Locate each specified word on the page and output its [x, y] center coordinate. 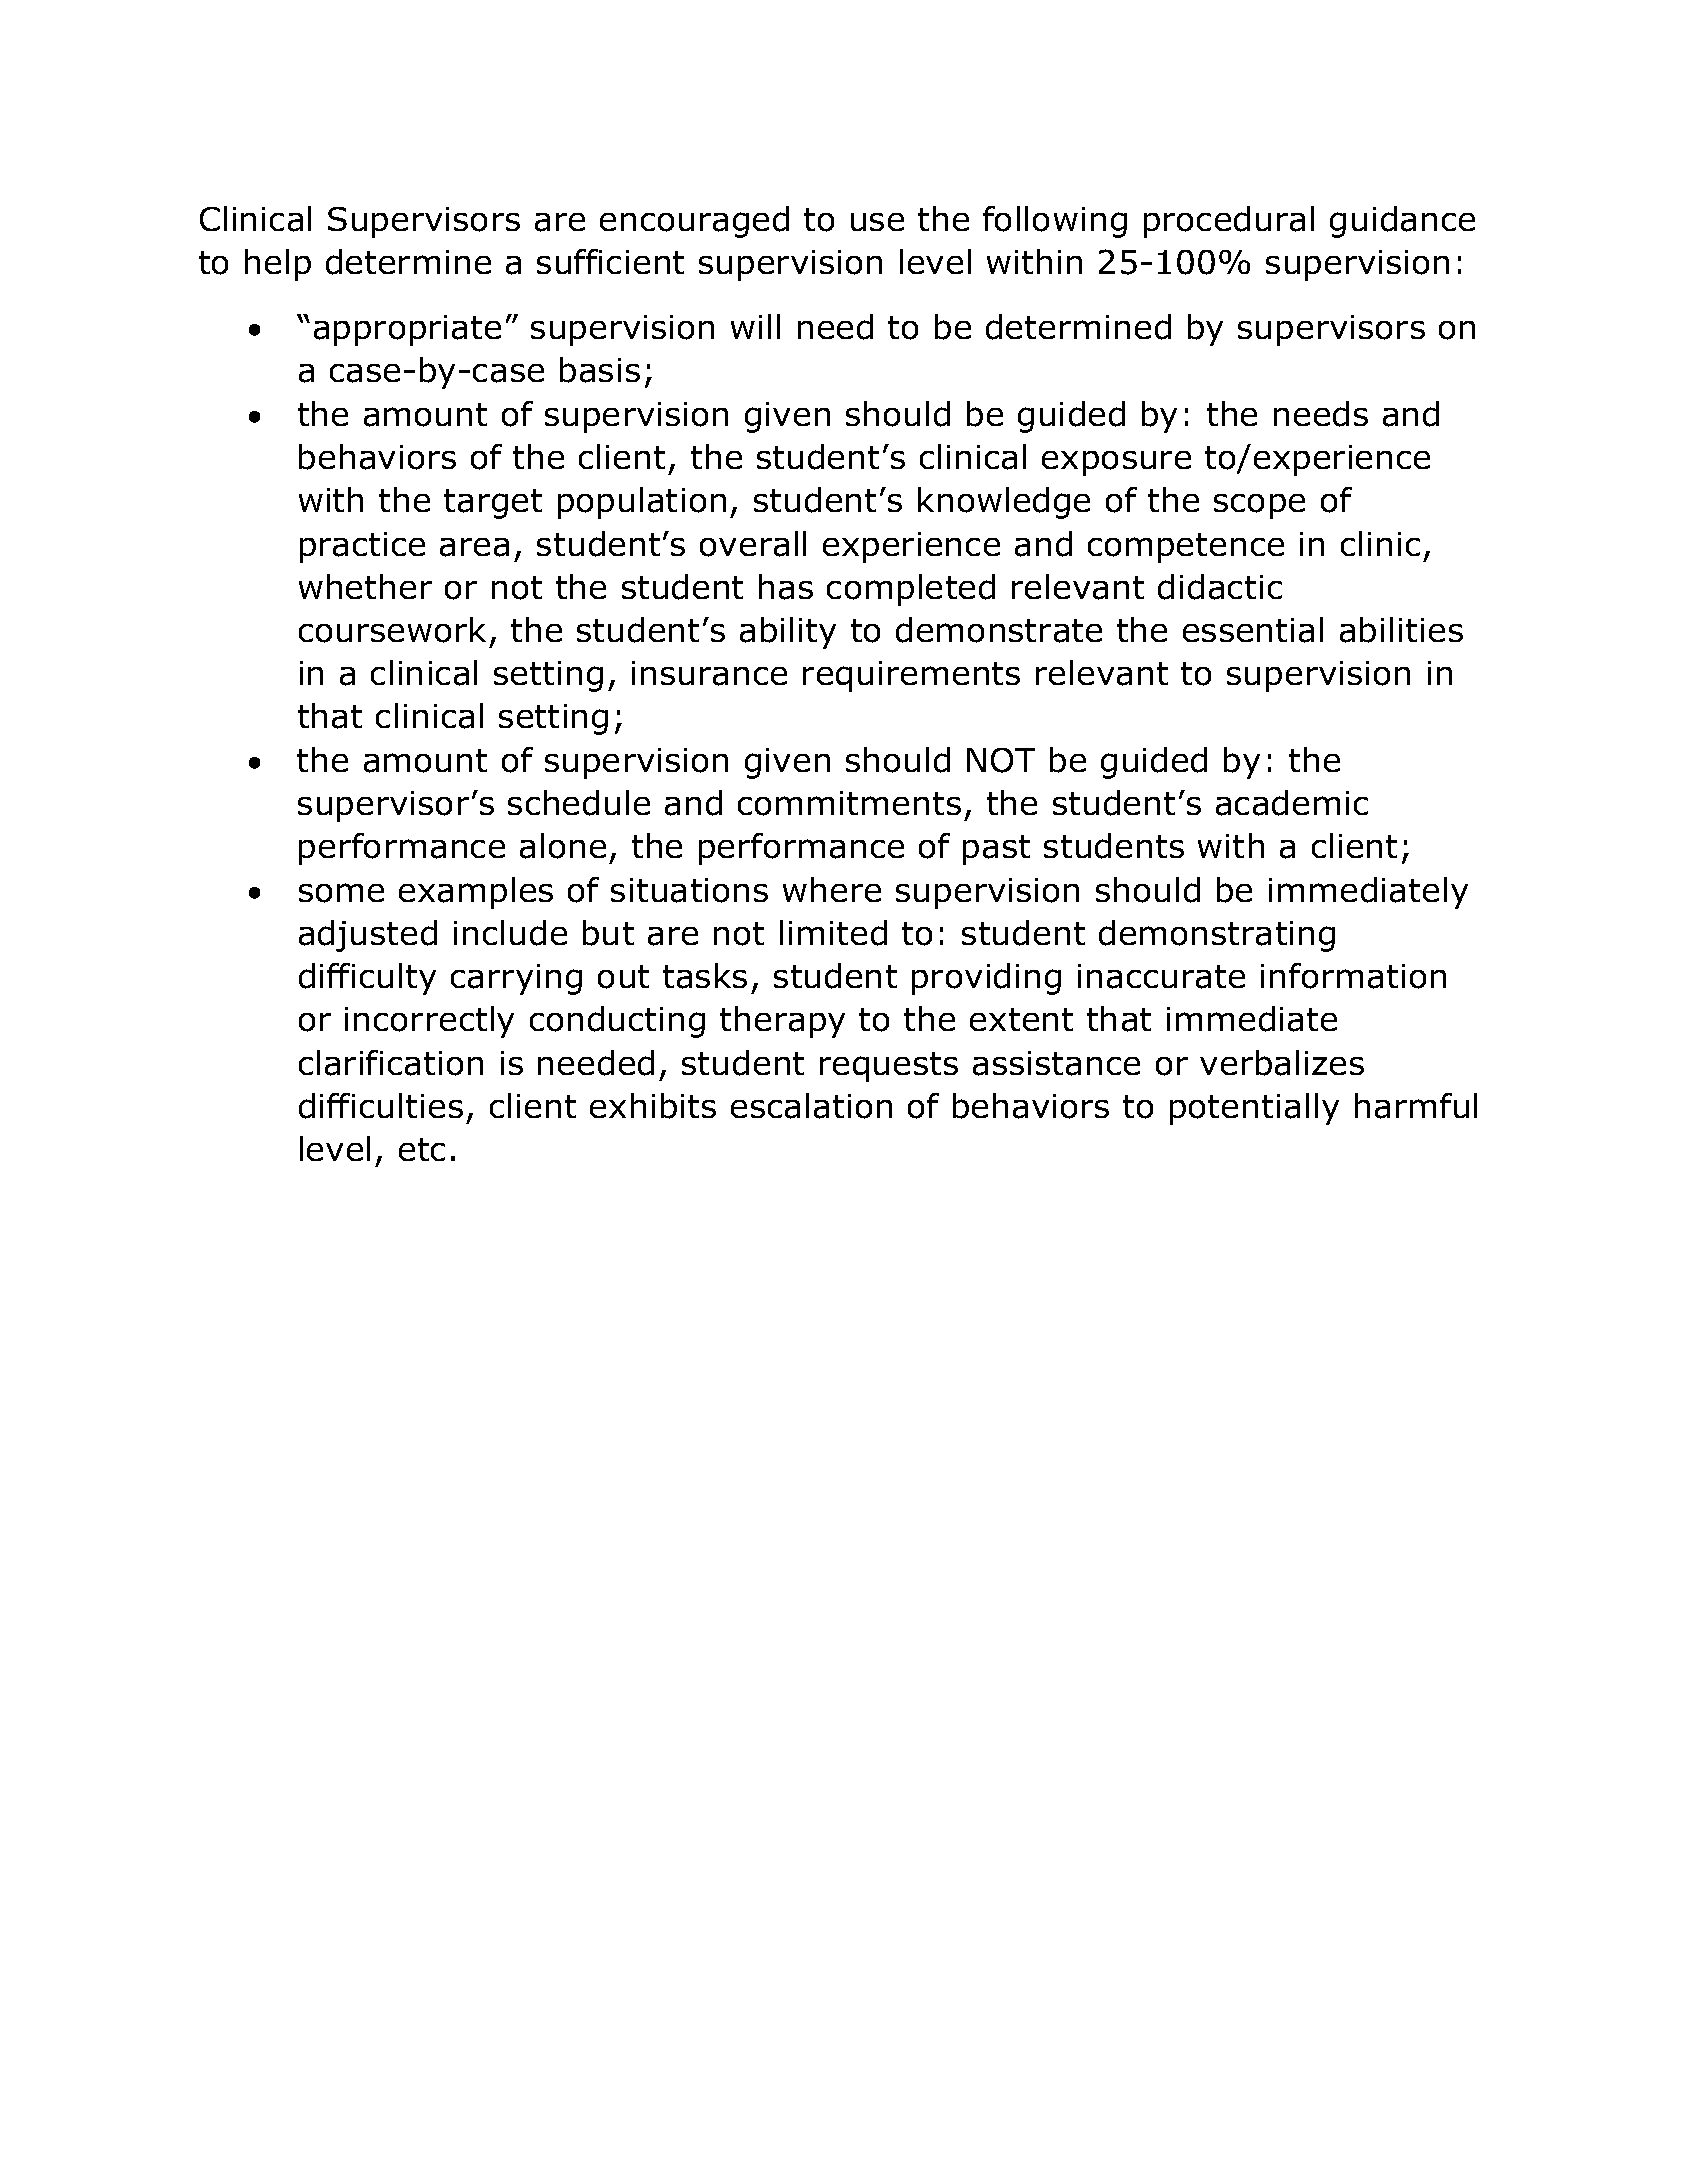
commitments [849, 803]
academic [1292, 803]
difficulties [381, 1106]
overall [753, 544]
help [278, 265]
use [877, 222]
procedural [1229, 222]
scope [1259, 506]
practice [362, 547]
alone [563, 846]
